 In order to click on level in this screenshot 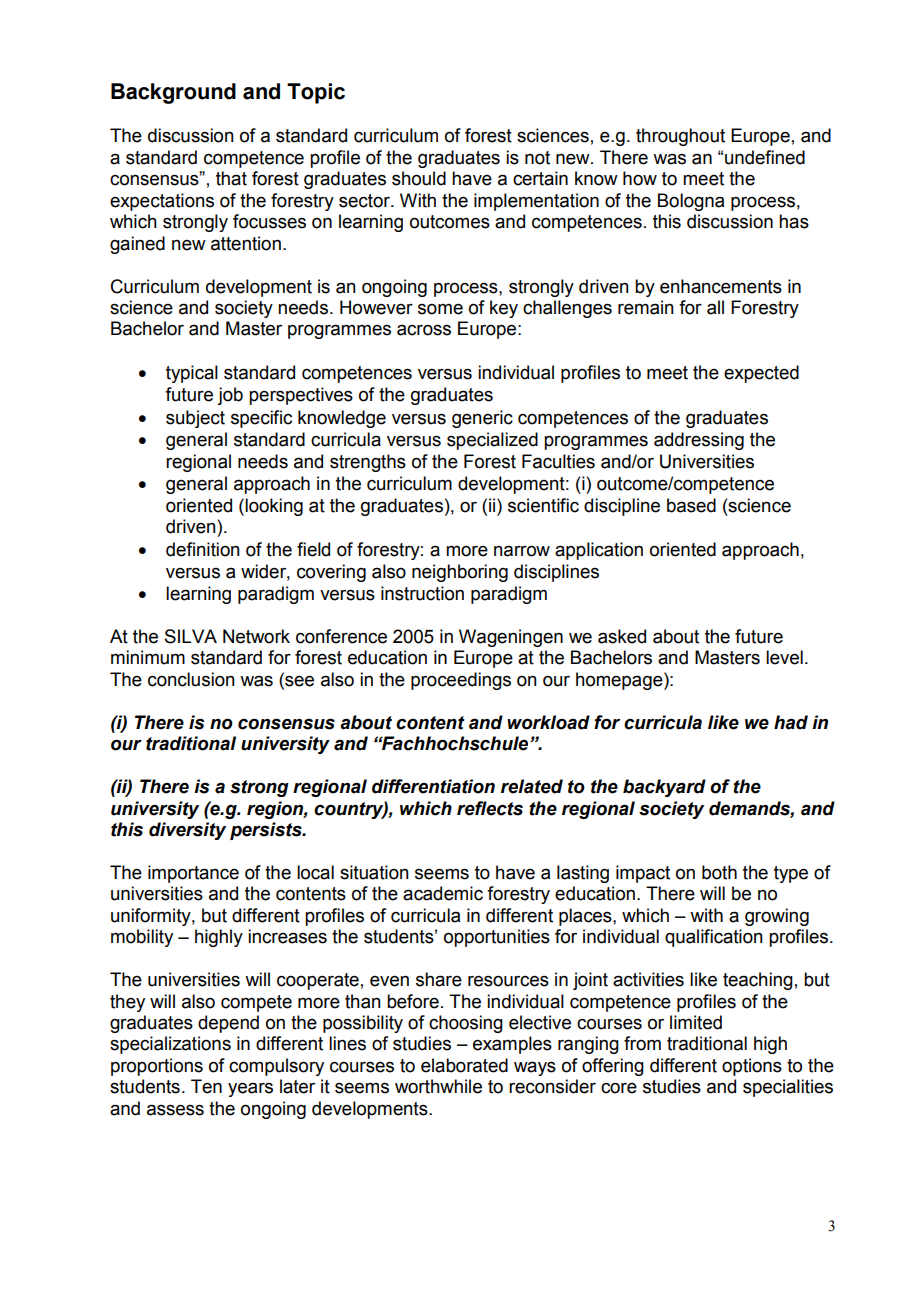, I will do `click(784, 657)`.
